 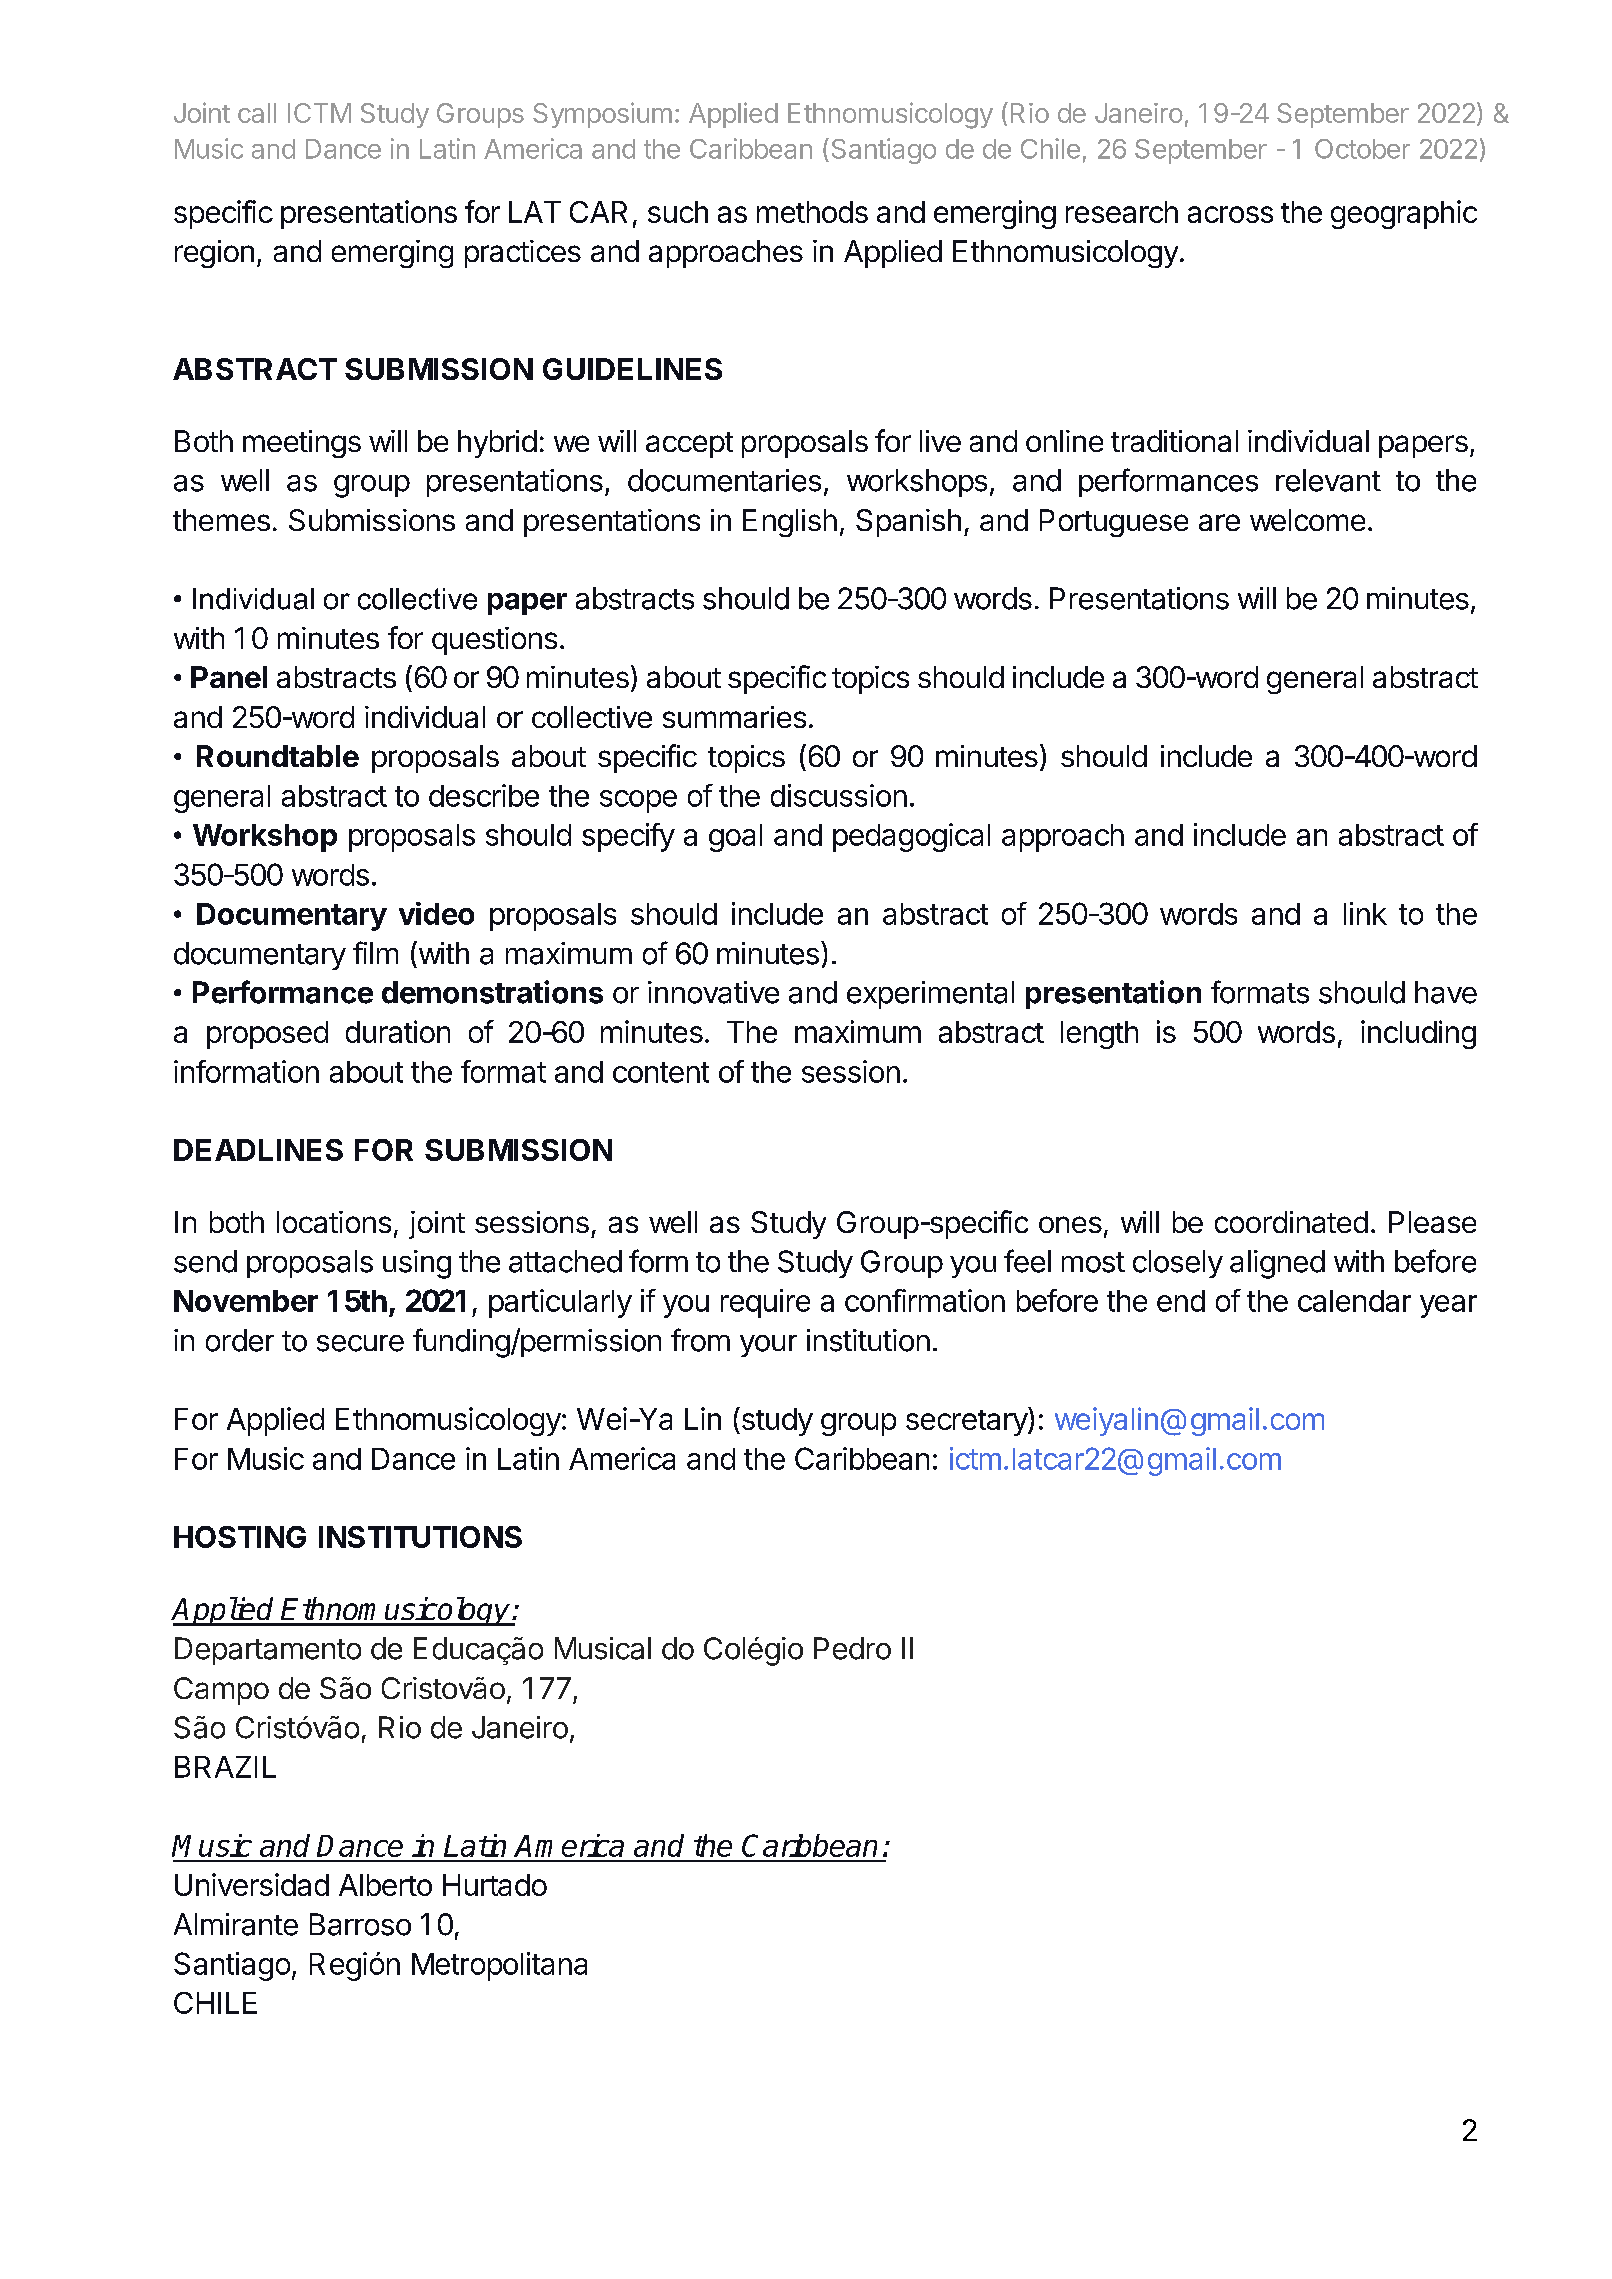 What do you see at coordinates (1365, 913) in the screenshot?
I see `link` at bounding box center [1365, 913].
